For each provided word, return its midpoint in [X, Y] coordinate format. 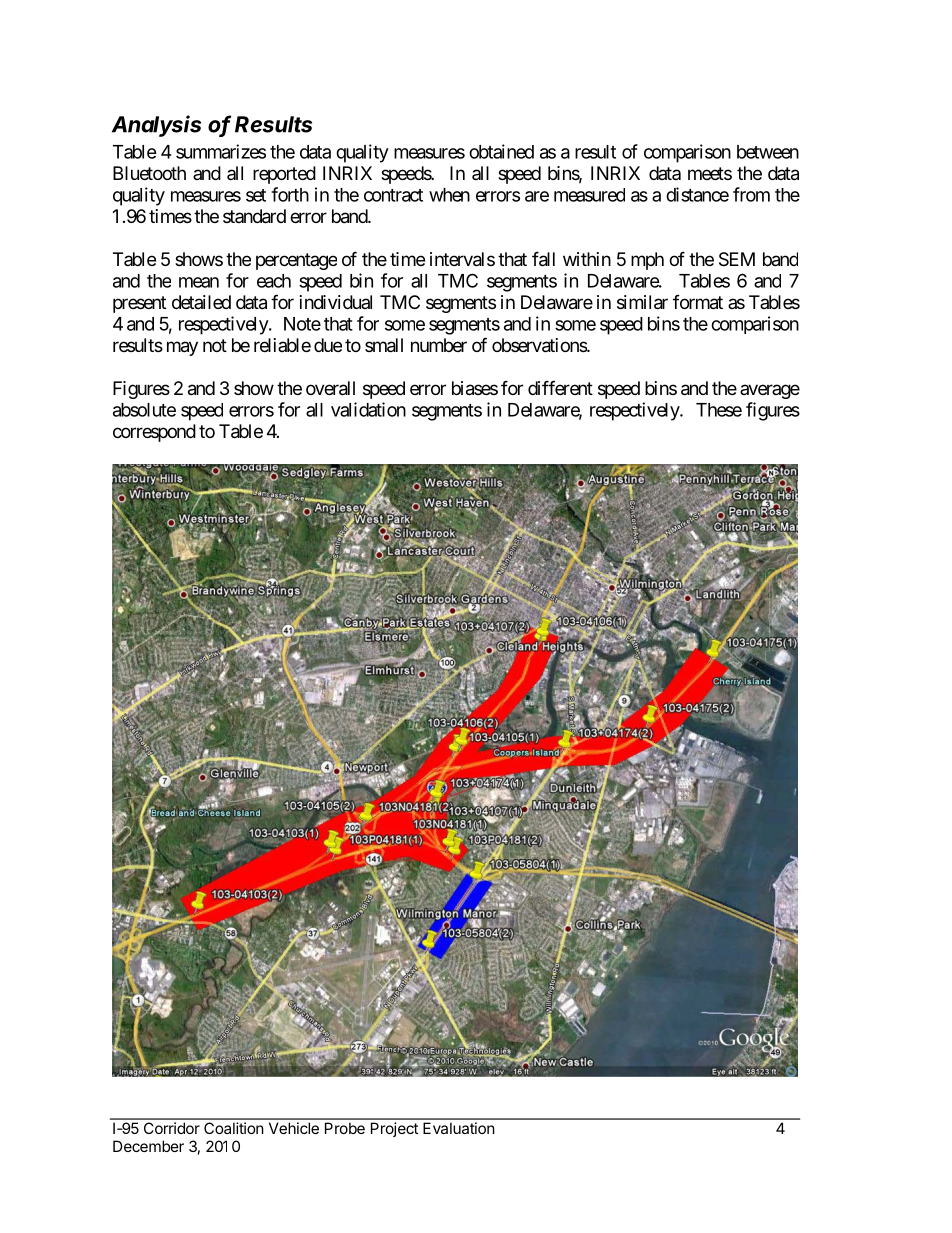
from [751, 194]
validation [368, 409]
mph [647, 261]
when [449, 195]
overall [330, 388]
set [256, 195]
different [560, 387]
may [182, 348]
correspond [154, 433]
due [328, 345]
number [439, 345]
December [148, 1146]
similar [642, 302]
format [698, 302]
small [384, 345]
